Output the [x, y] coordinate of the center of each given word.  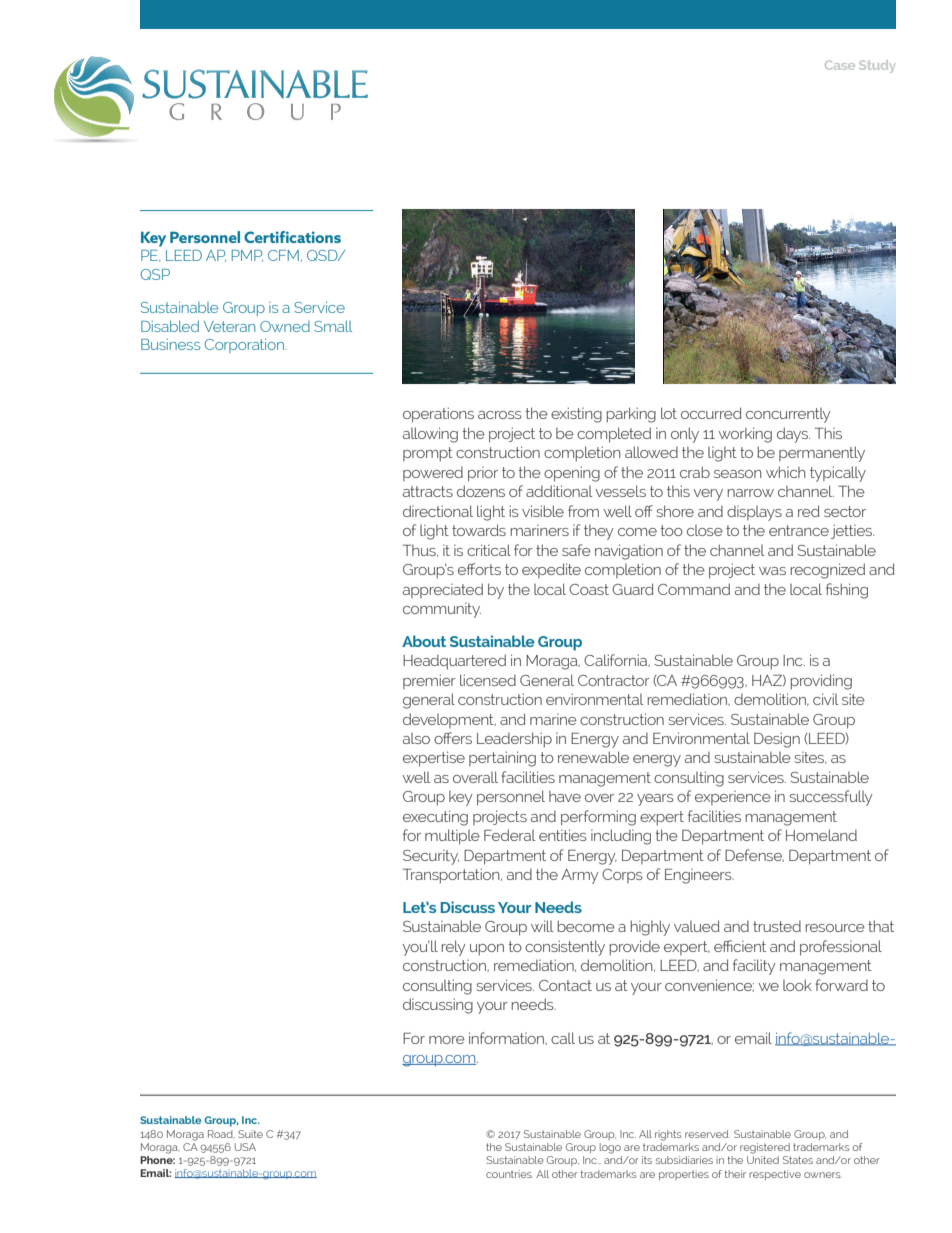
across [500, 415]
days [793, 435]
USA [245, 1147]
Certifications [292, 237]
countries [509, 1174]
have [565, 796]
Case [840, 65]
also [416, 738]
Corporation [245, 346]
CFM [283, 255]
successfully [831, 798]
